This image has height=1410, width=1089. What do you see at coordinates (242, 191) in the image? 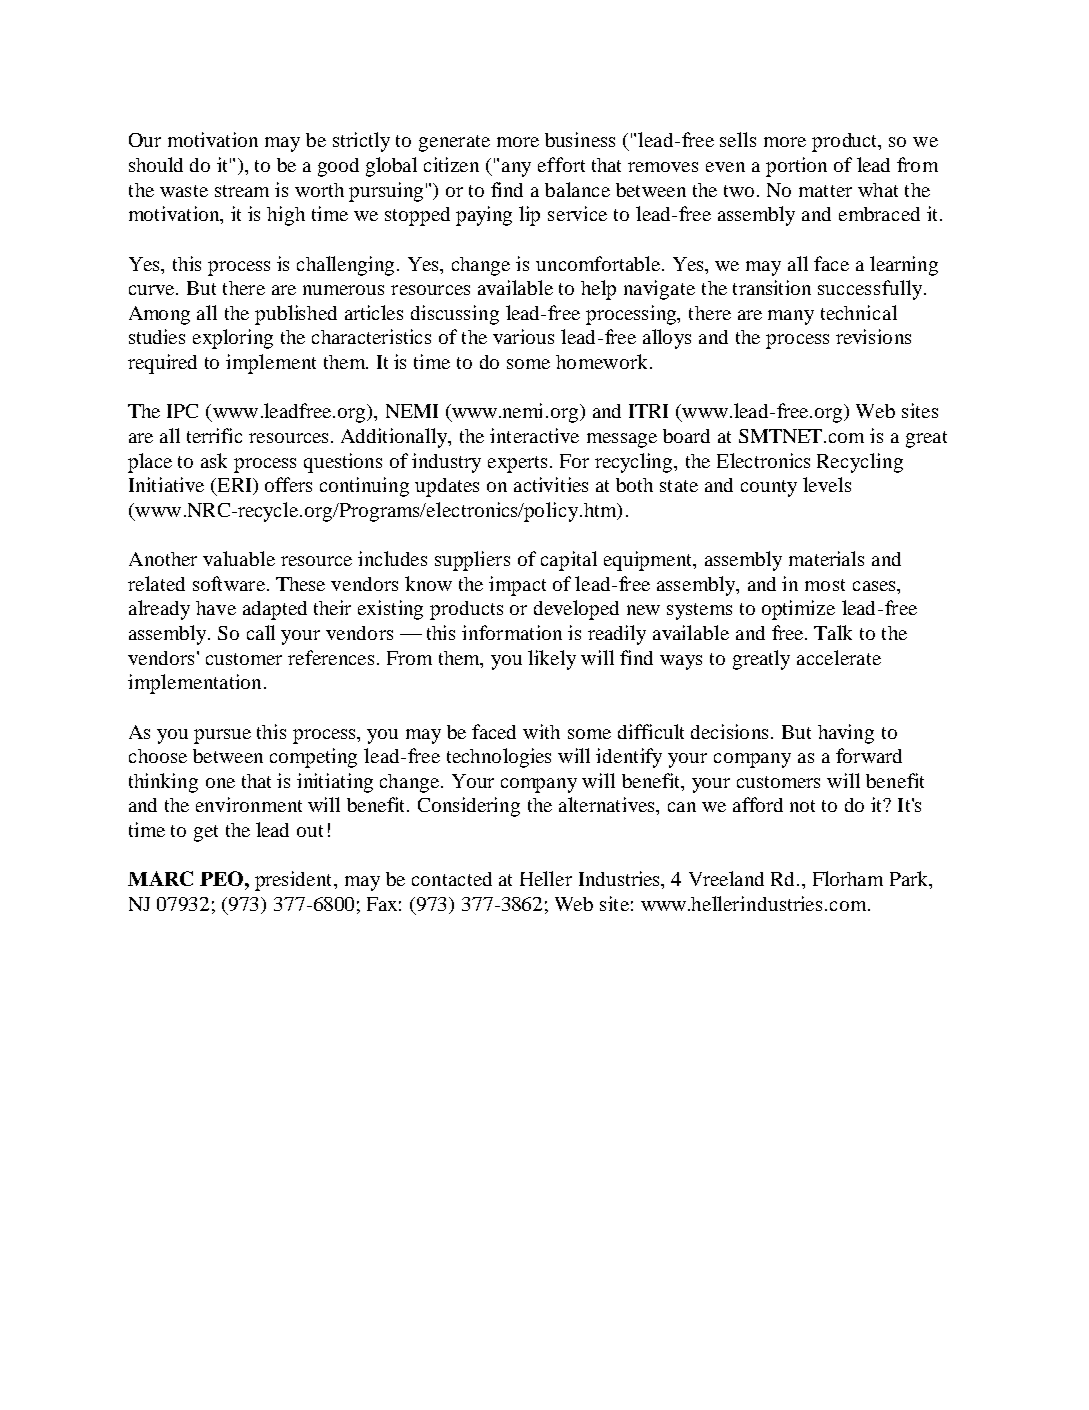
I see `stream` at bounding box center [242, 191].
